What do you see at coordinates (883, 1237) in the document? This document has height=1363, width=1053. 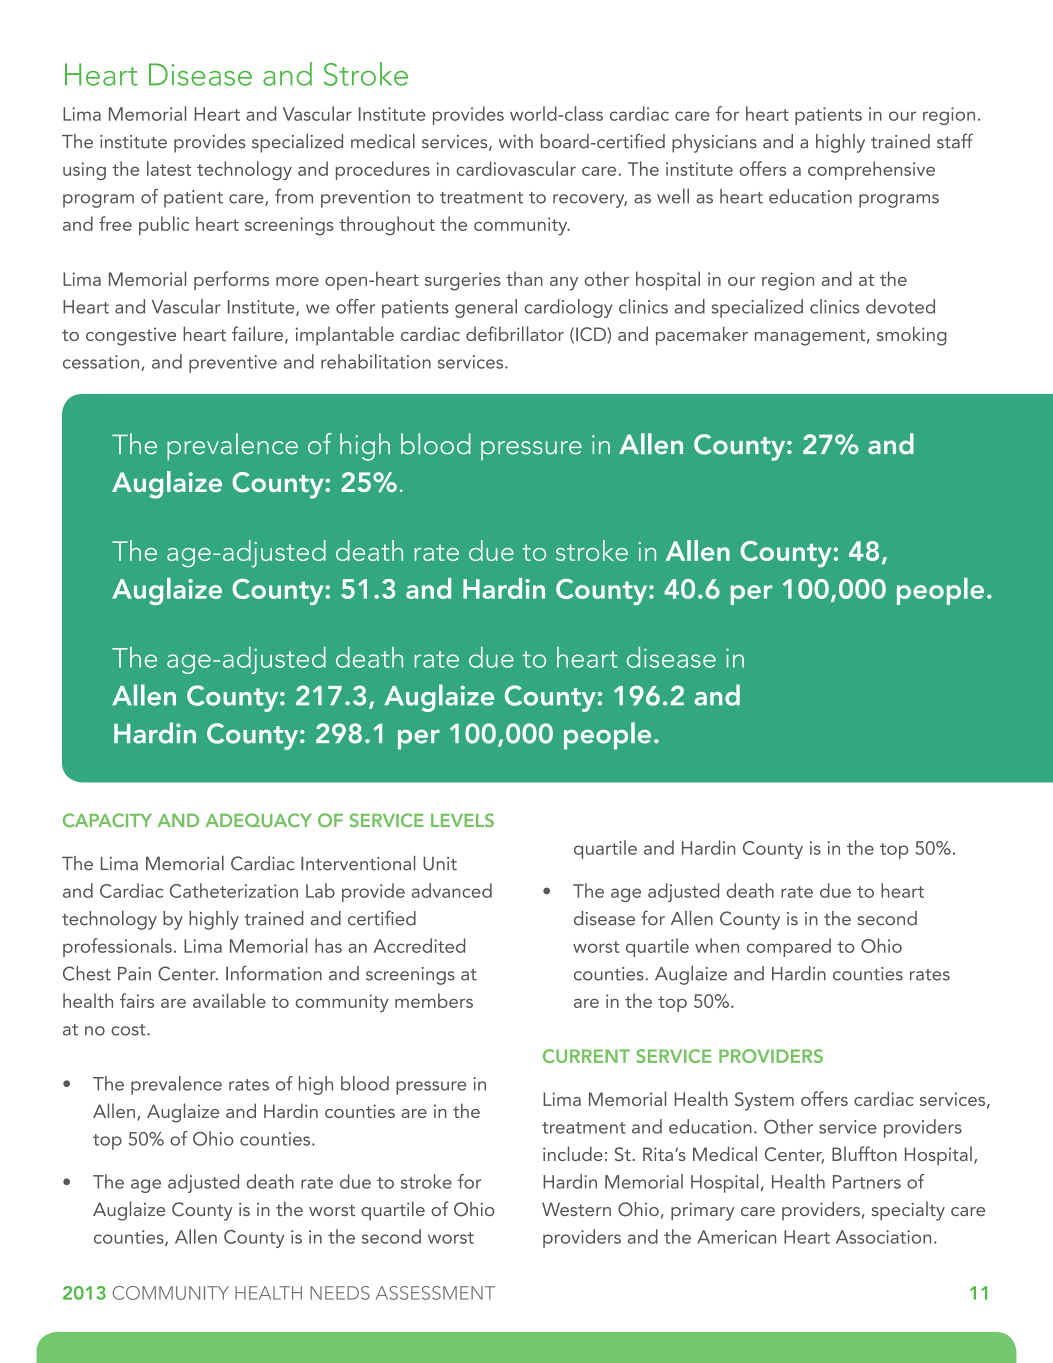 I see `Association` at bounding box center [883, 1237].
